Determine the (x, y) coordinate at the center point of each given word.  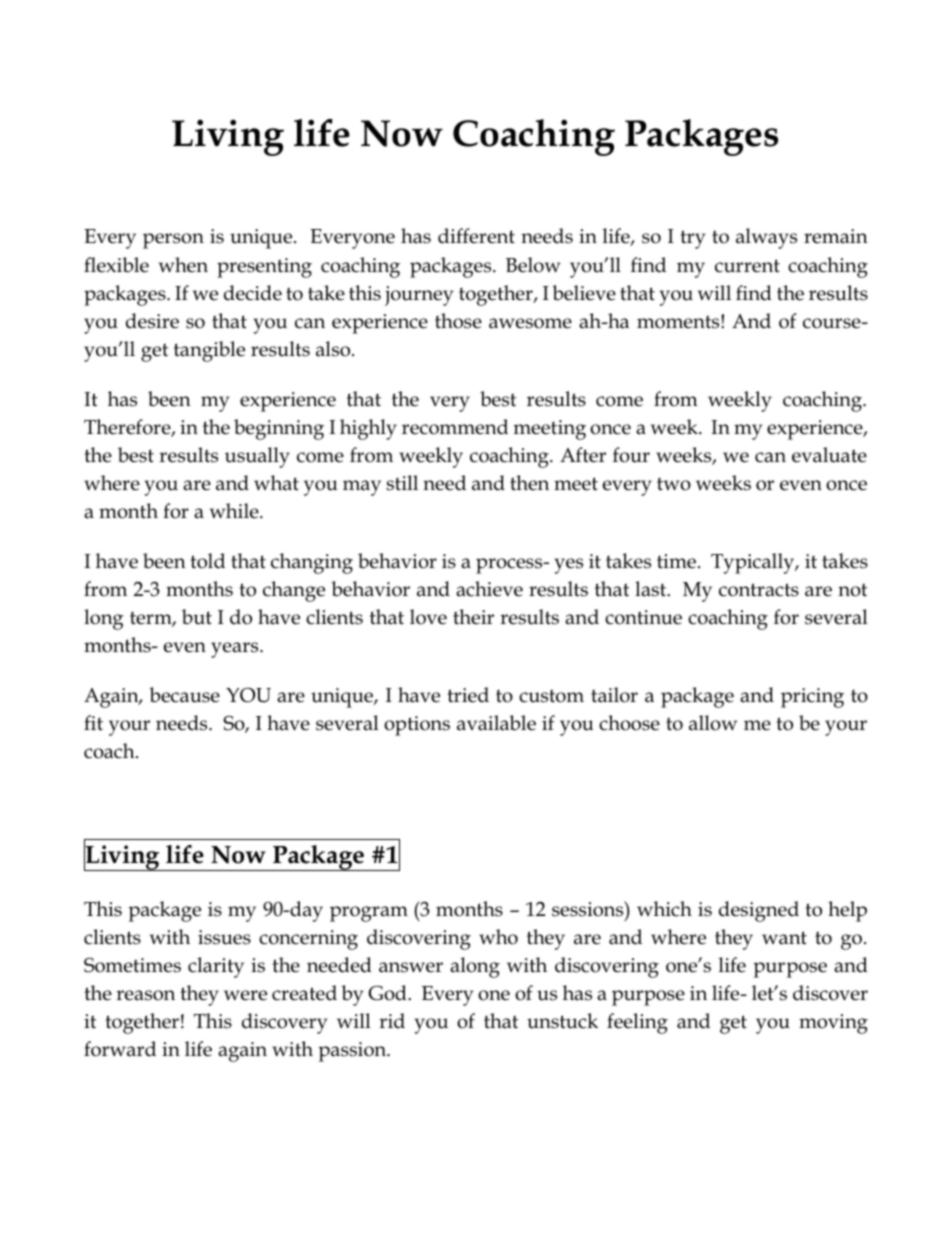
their (473, 617)
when (183, 265)
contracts (759, 590)
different (476, 236)
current (747, 266)
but (197, 617)
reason (145, 995)
